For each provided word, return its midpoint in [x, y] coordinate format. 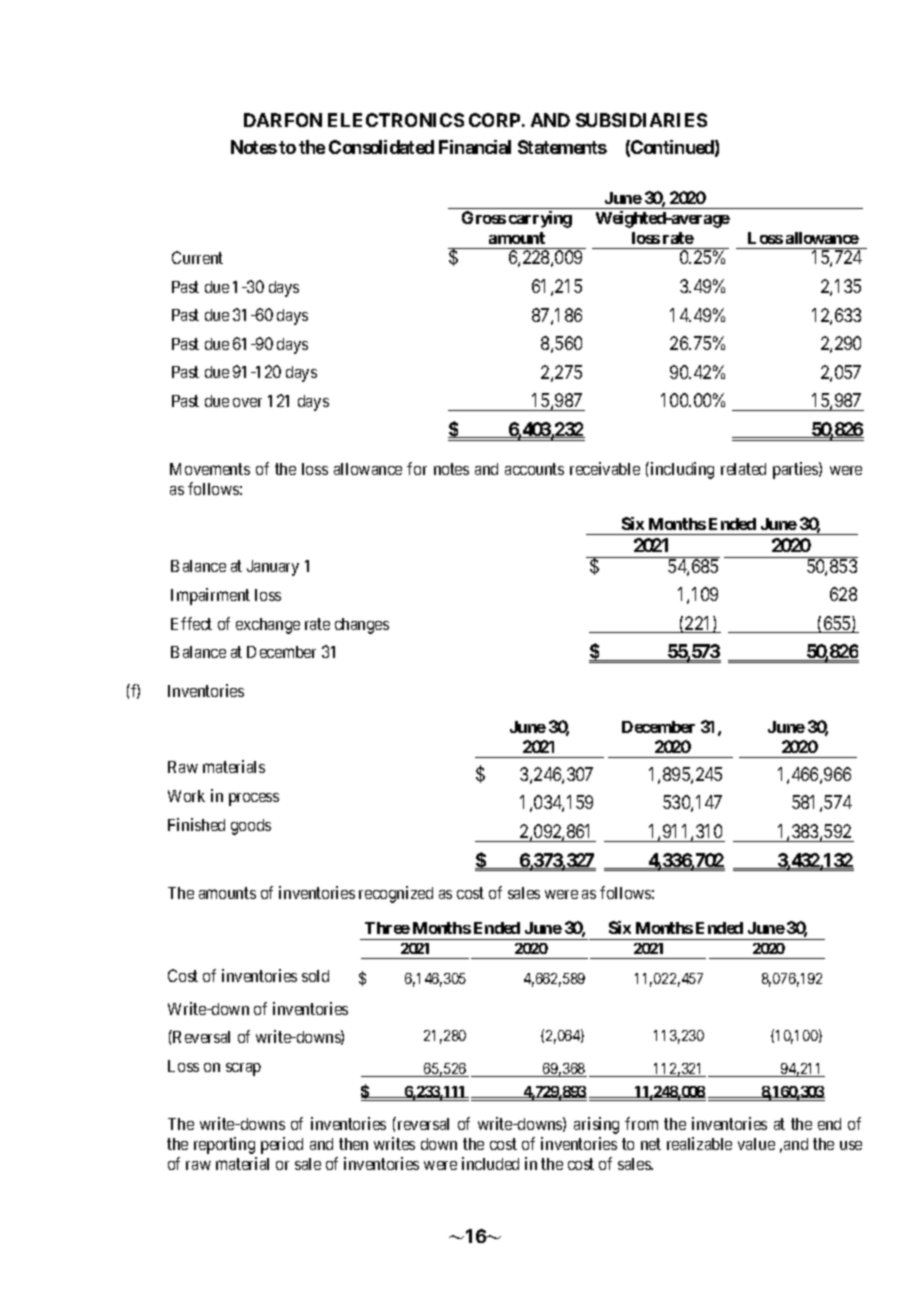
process [254, 799]
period [282, 1145]
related [743, 469]
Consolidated [381, 147]
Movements [210, 469]
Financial [475, 147]
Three [387, 928]
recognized [396, 894]
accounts [534, 469]
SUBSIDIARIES [641, 120]
